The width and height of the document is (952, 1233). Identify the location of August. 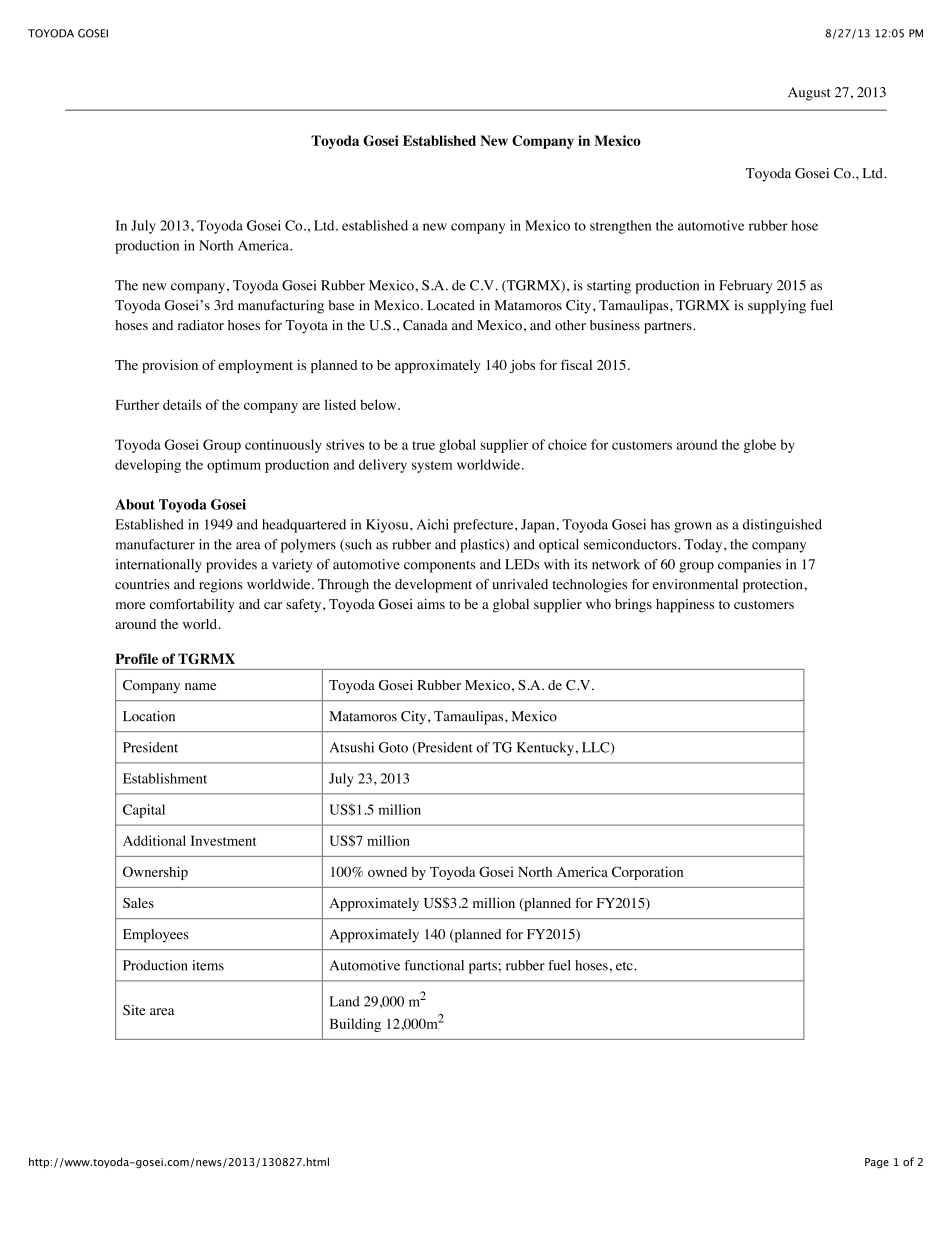
(809, 94).
